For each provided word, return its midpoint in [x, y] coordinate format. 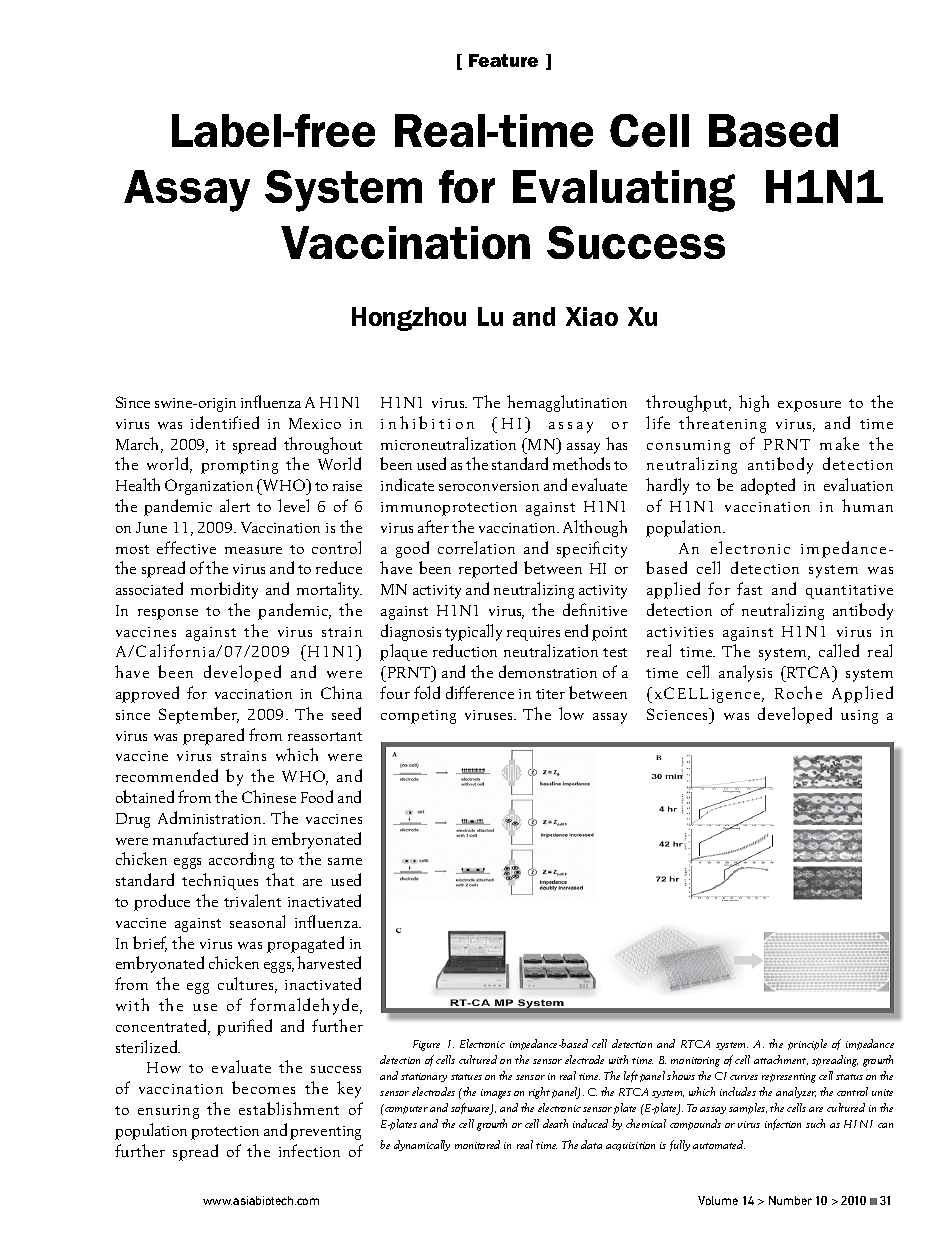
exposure [809, 406]
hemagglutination [567, 403]
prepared [213, 736]
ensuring [168, 1112]
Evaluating [624, 191]
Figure [426, 1045]
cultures [247, 985]
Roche [798, 692]
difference [480, 692]
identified [225, 422]
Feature [503, 60]
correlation [476, 547]
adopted [768, 486]
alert [235, 505]
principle [807, 1044]
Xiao [592, 316]
